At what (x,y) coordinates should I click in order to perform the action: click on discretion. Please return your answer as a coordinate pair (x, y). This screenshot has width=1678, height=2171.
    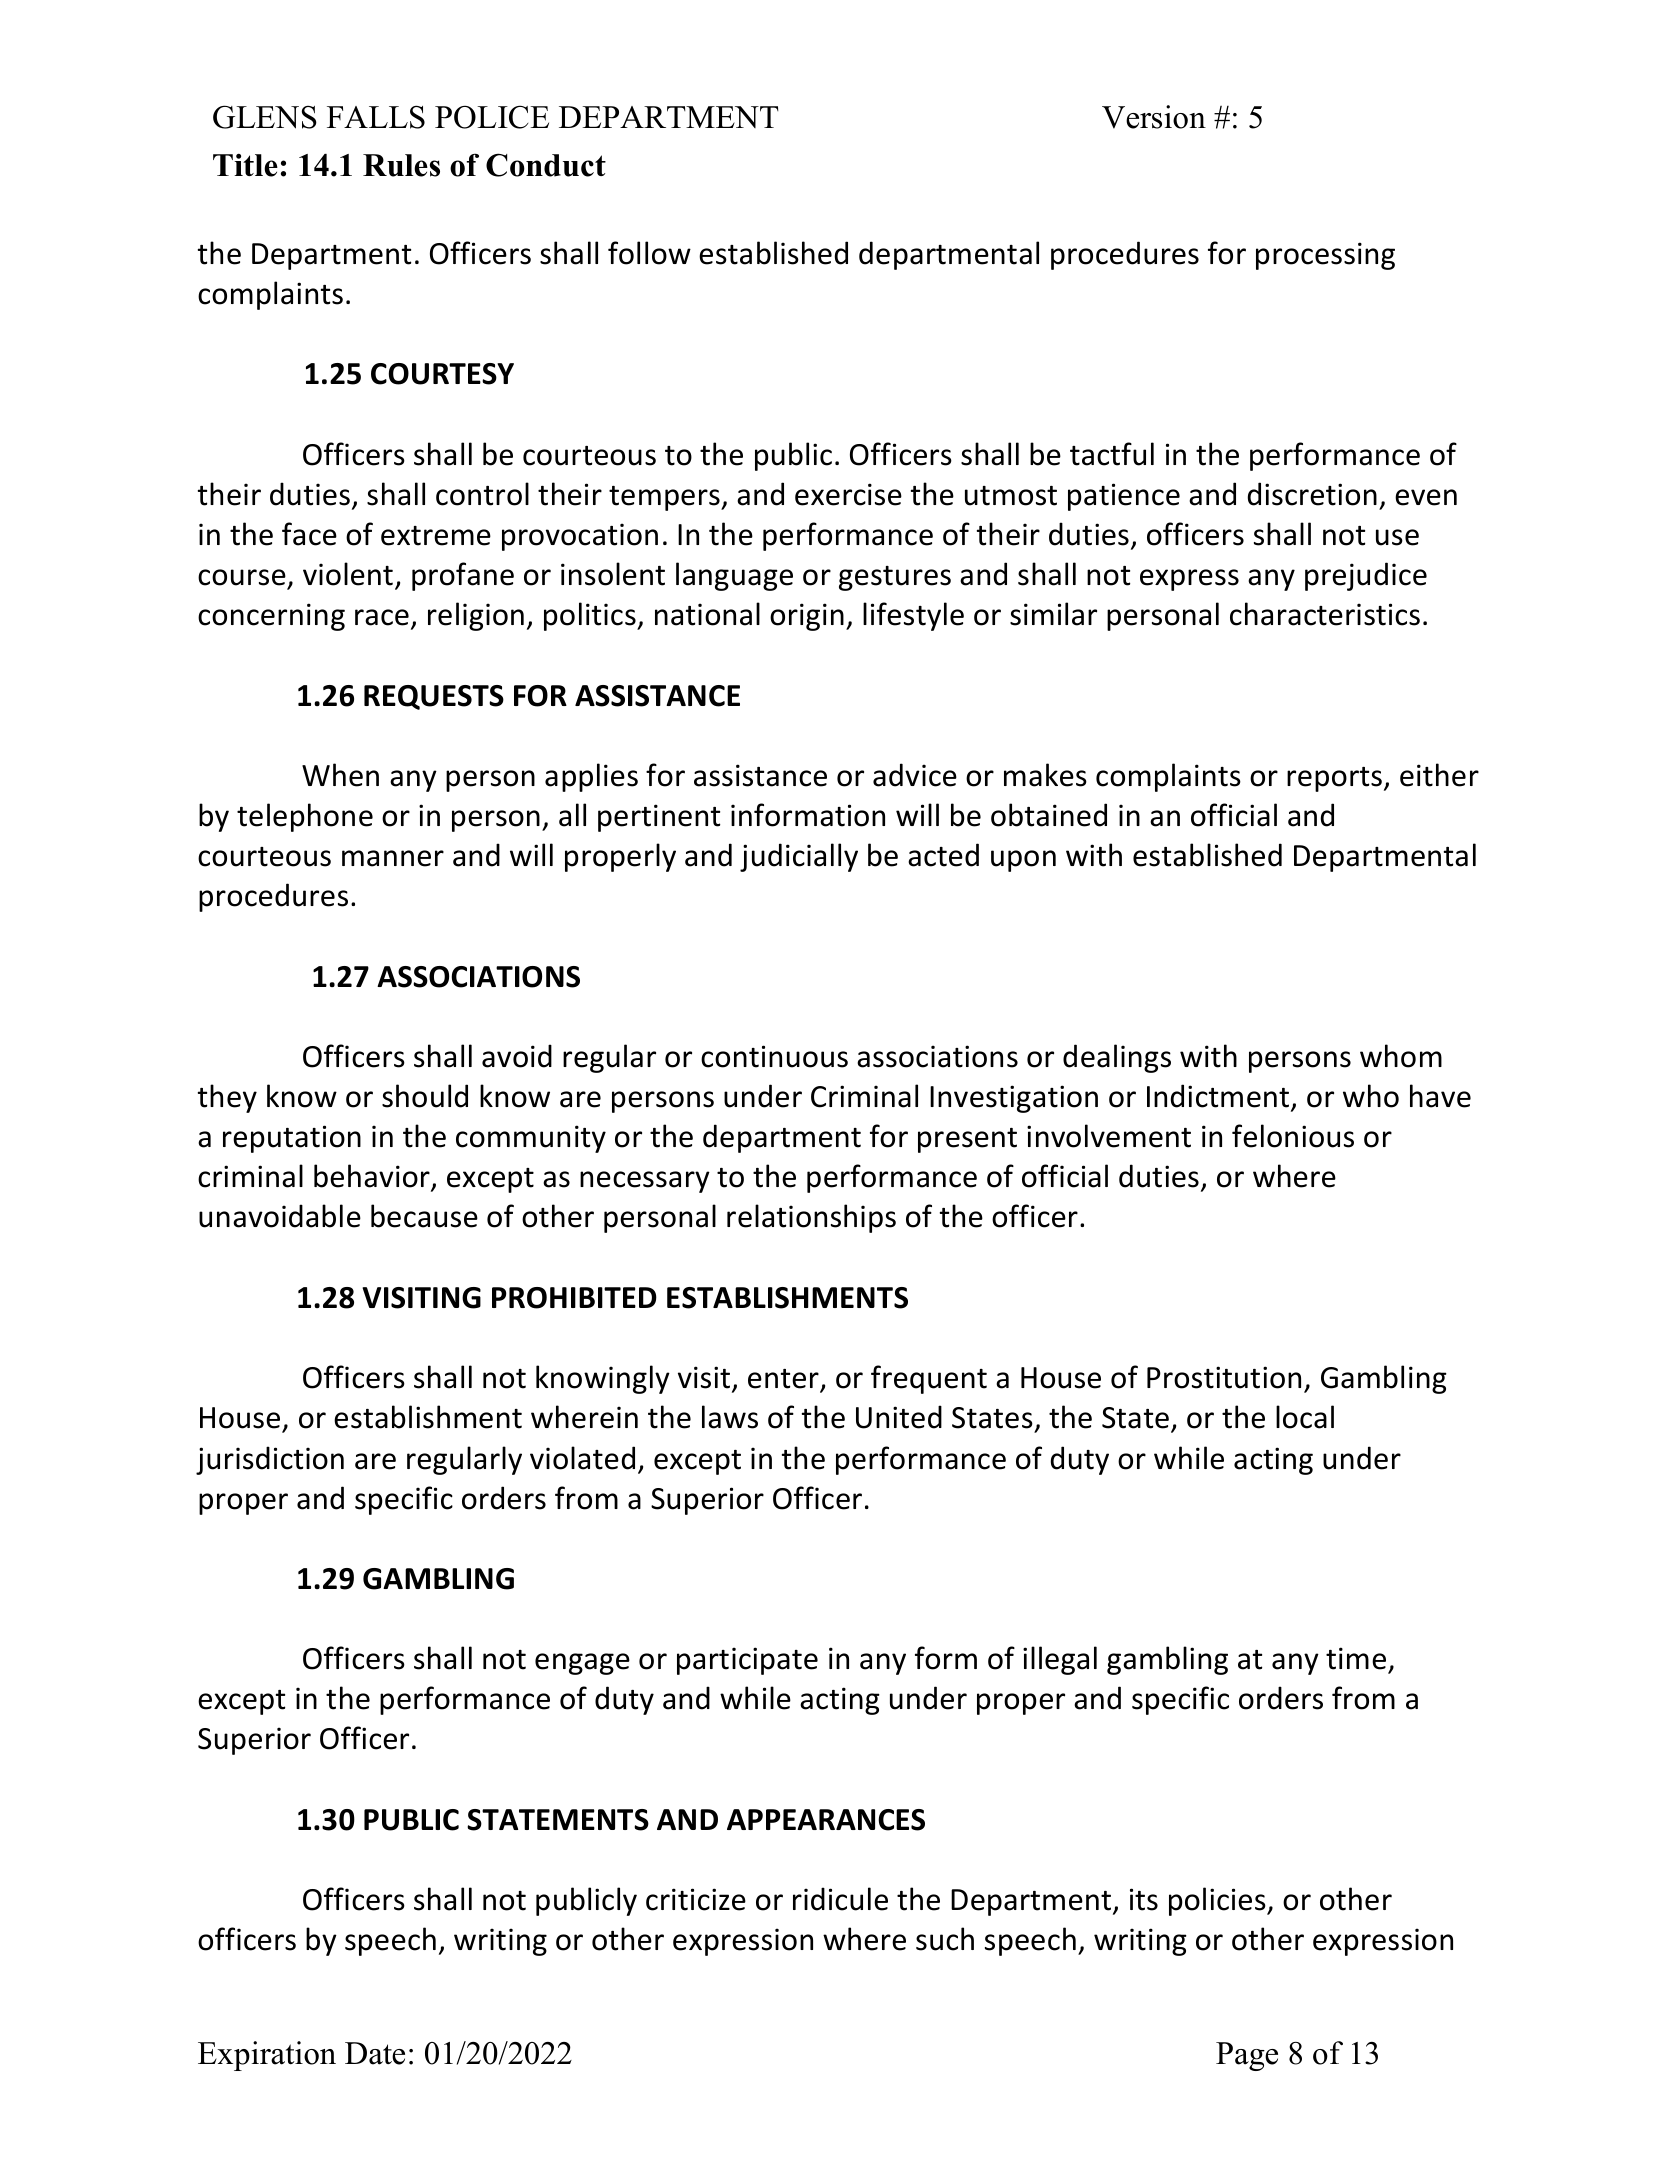
    Looking at the image, I should click on (1312, 494).
